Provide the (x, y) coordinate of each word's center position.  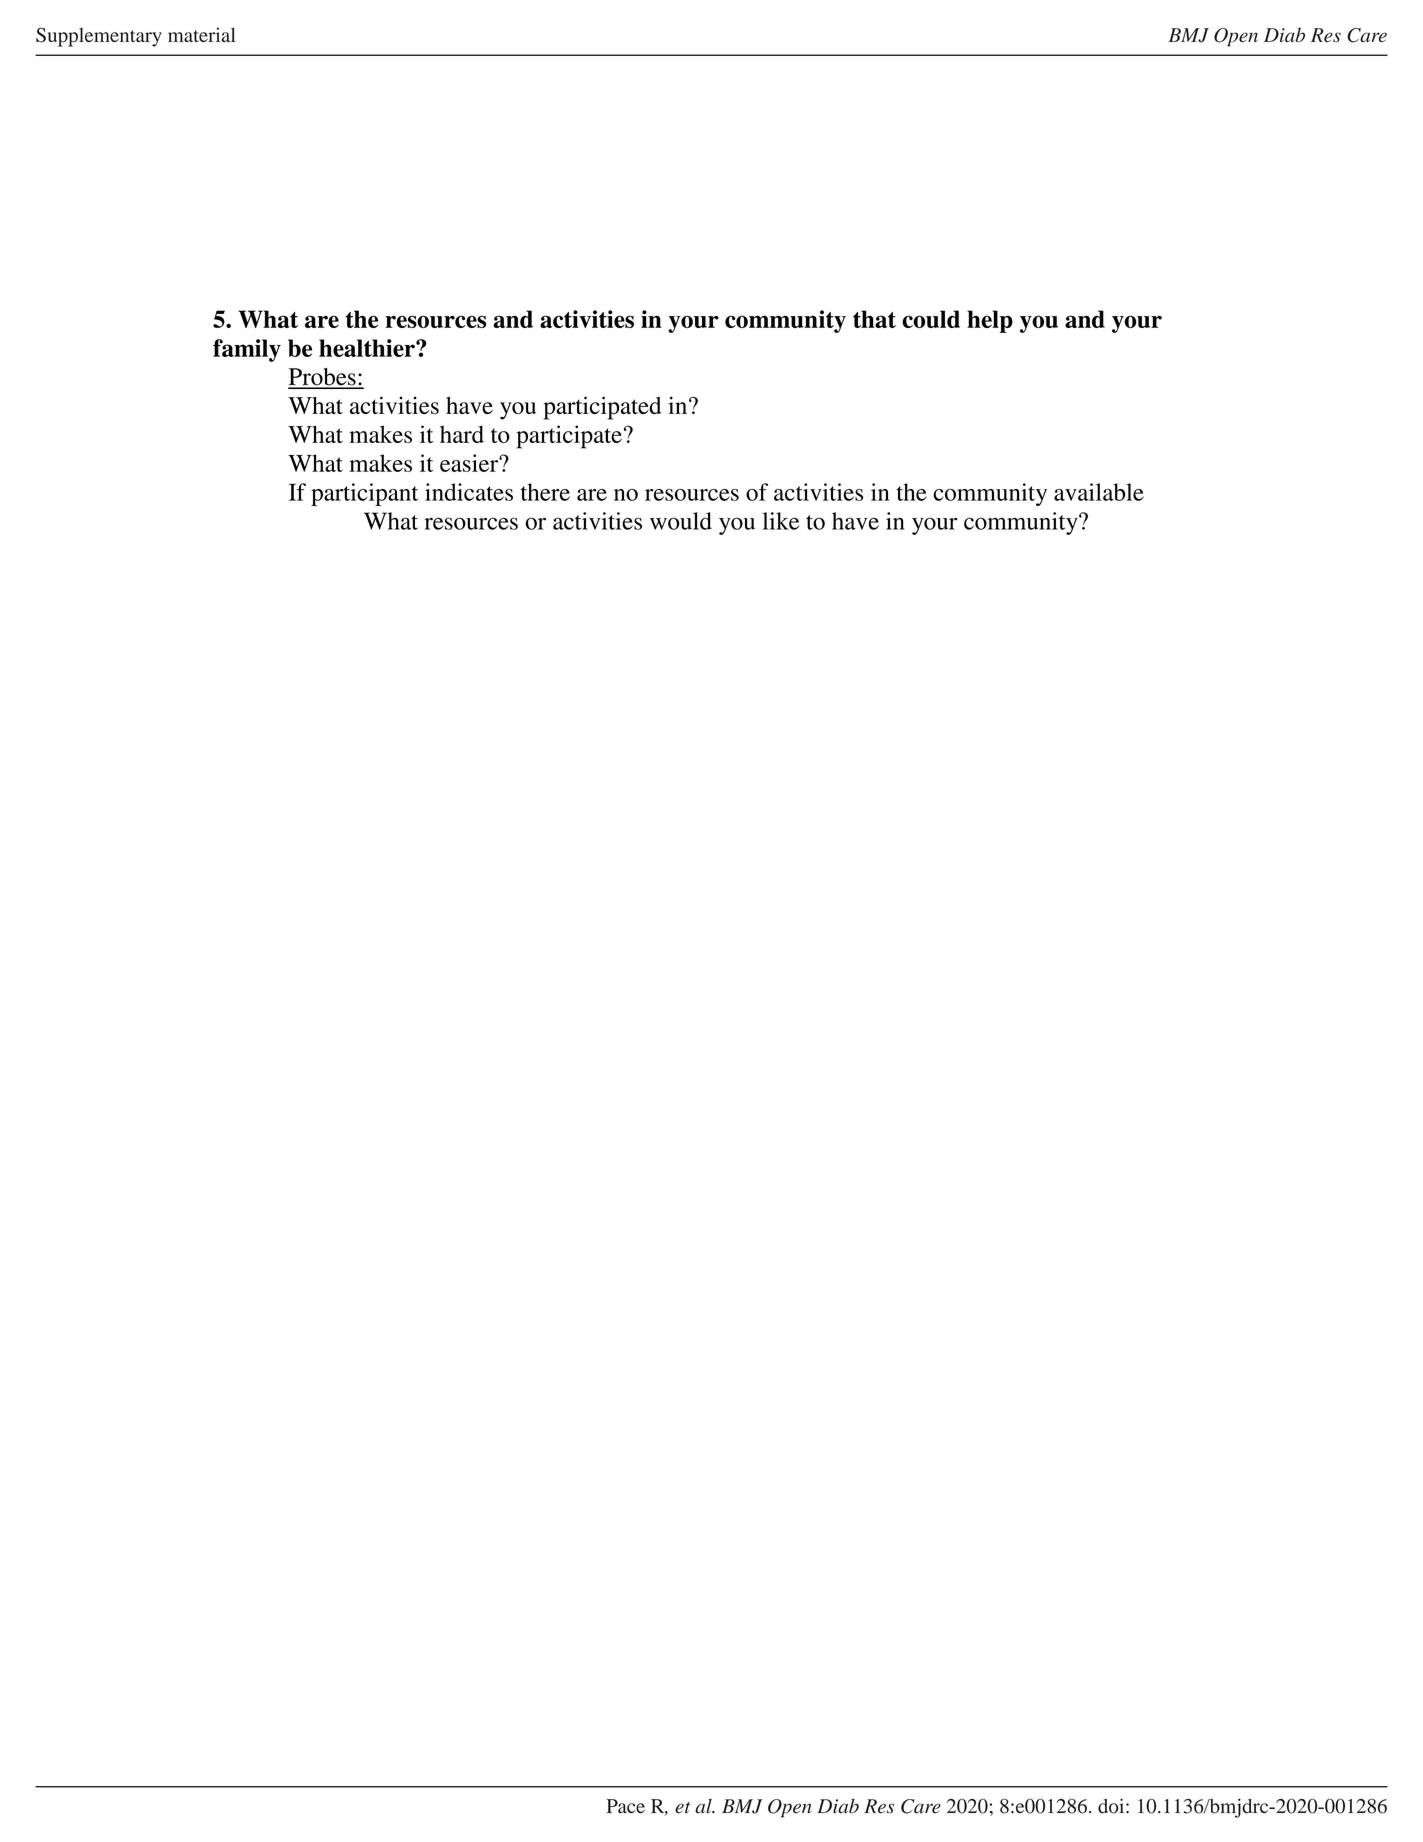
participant (364, 494)
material (201, 34)
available (1099, 492)
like (780, 521)
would (681, 521)
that (874, 319)
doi (1112, 1806)
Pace (626, 1806)
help (990, 321)
